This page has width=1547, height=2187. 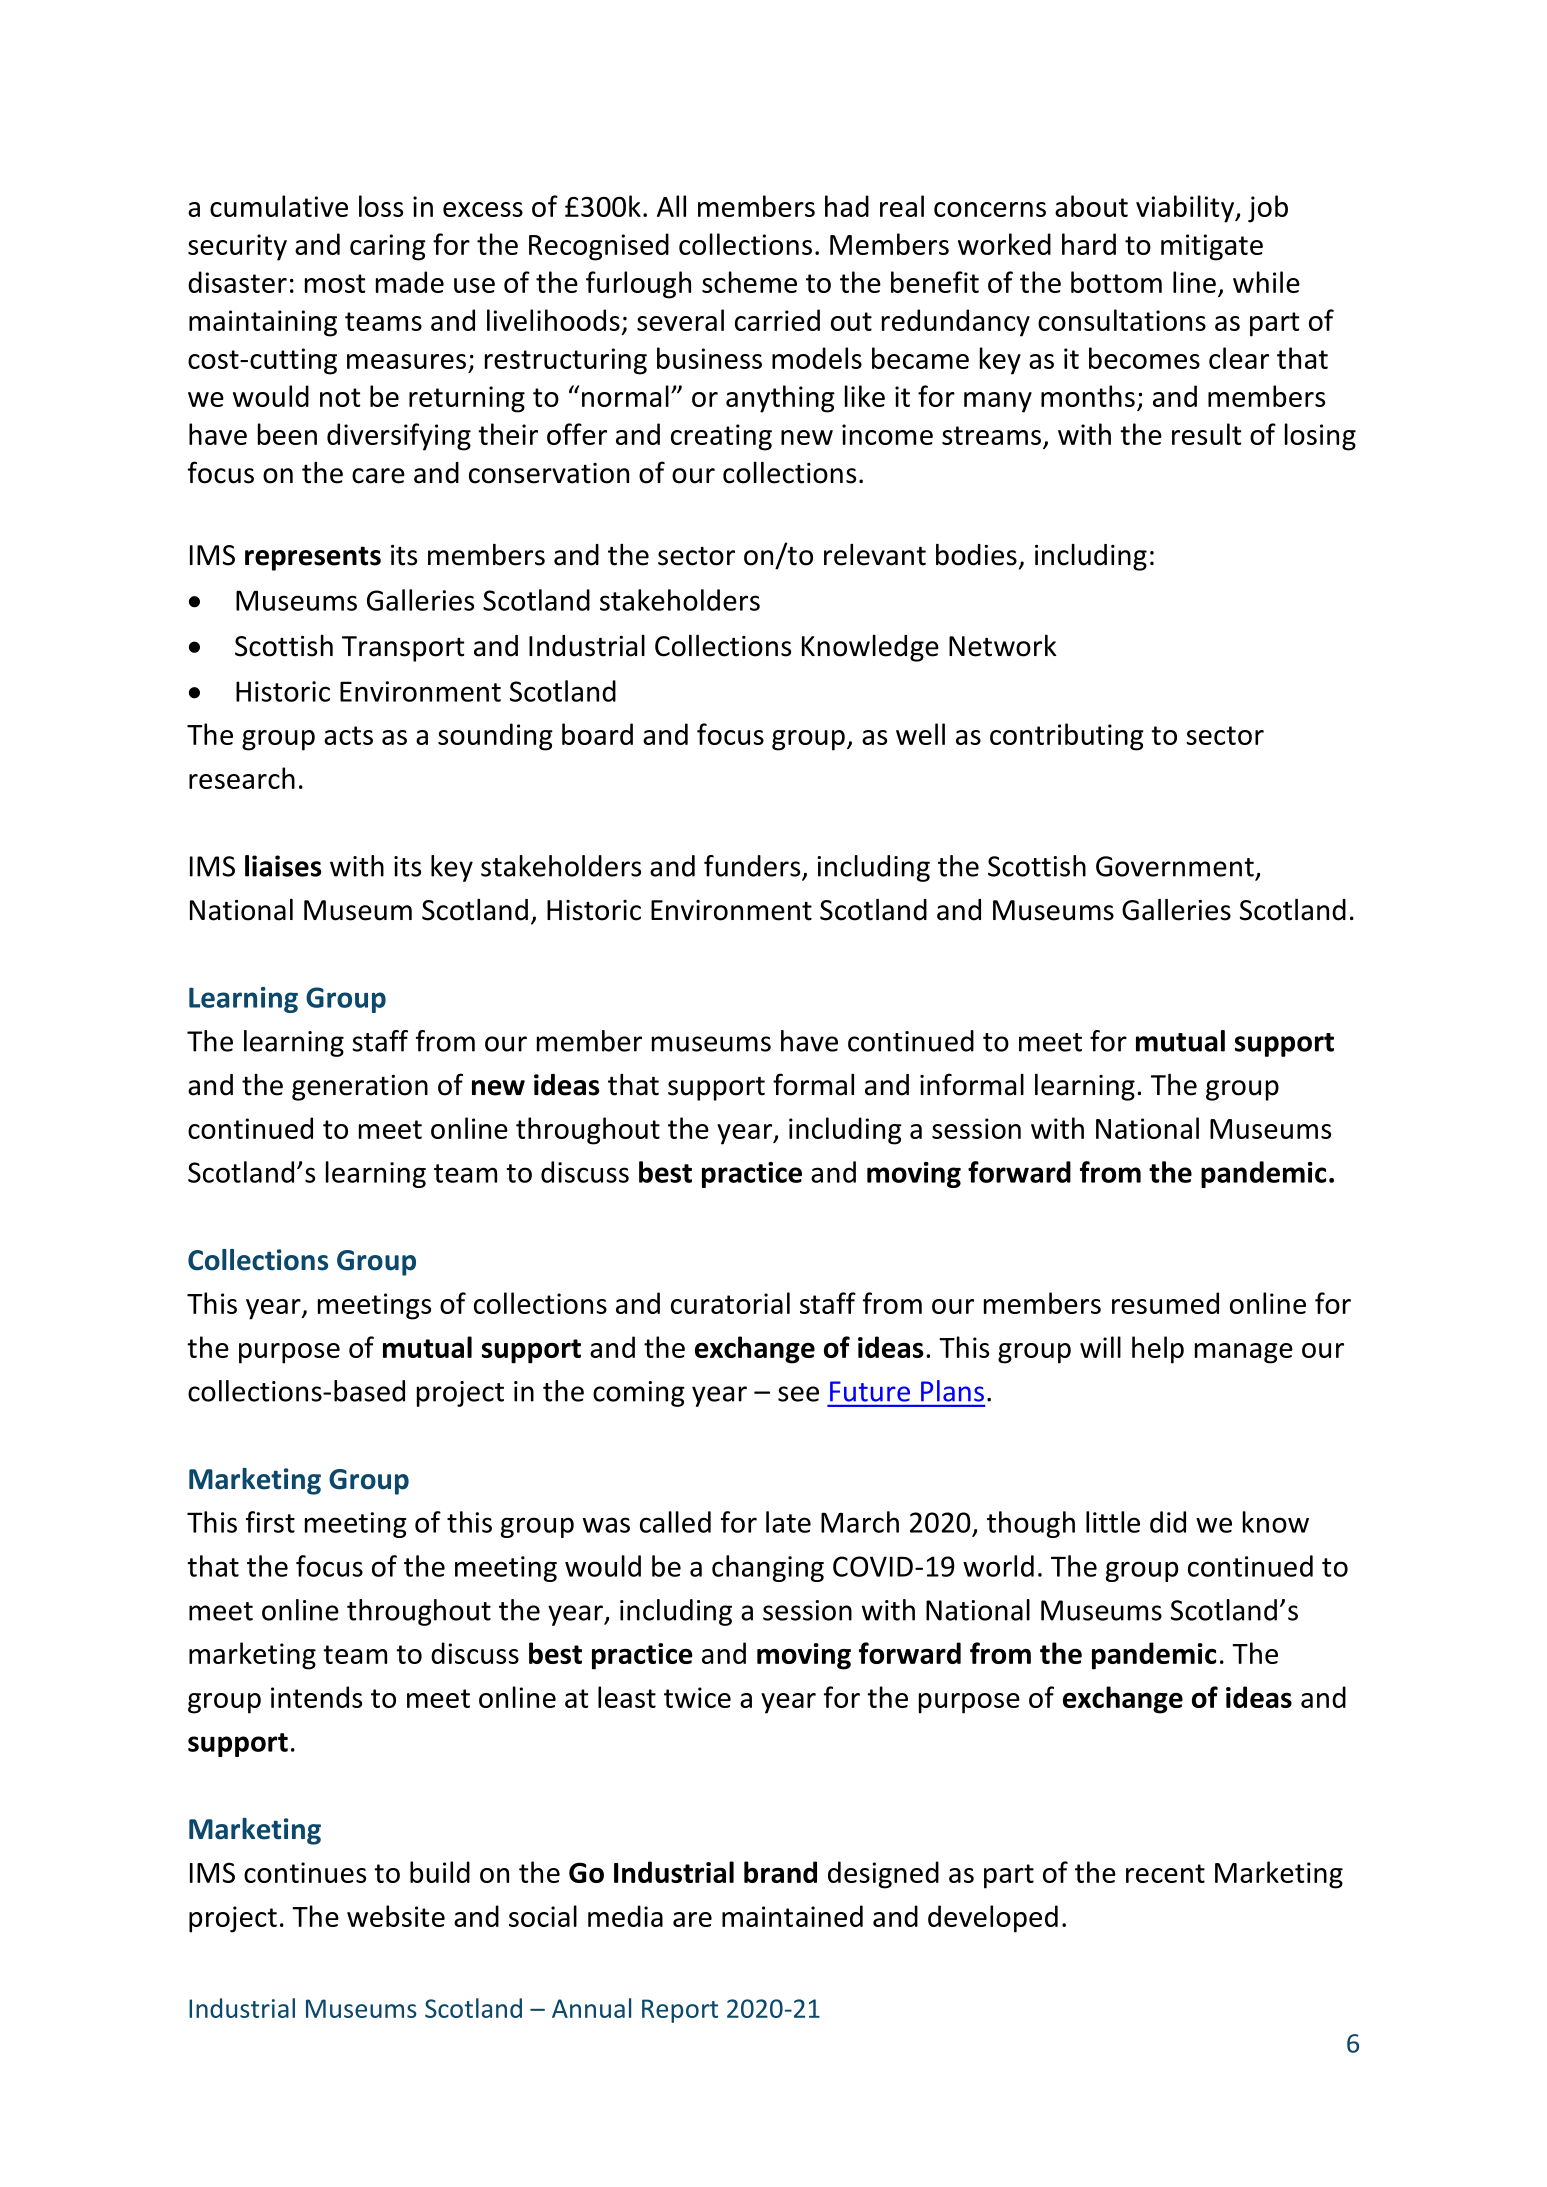 I want to click on website, so click(x=396, y=1916).
